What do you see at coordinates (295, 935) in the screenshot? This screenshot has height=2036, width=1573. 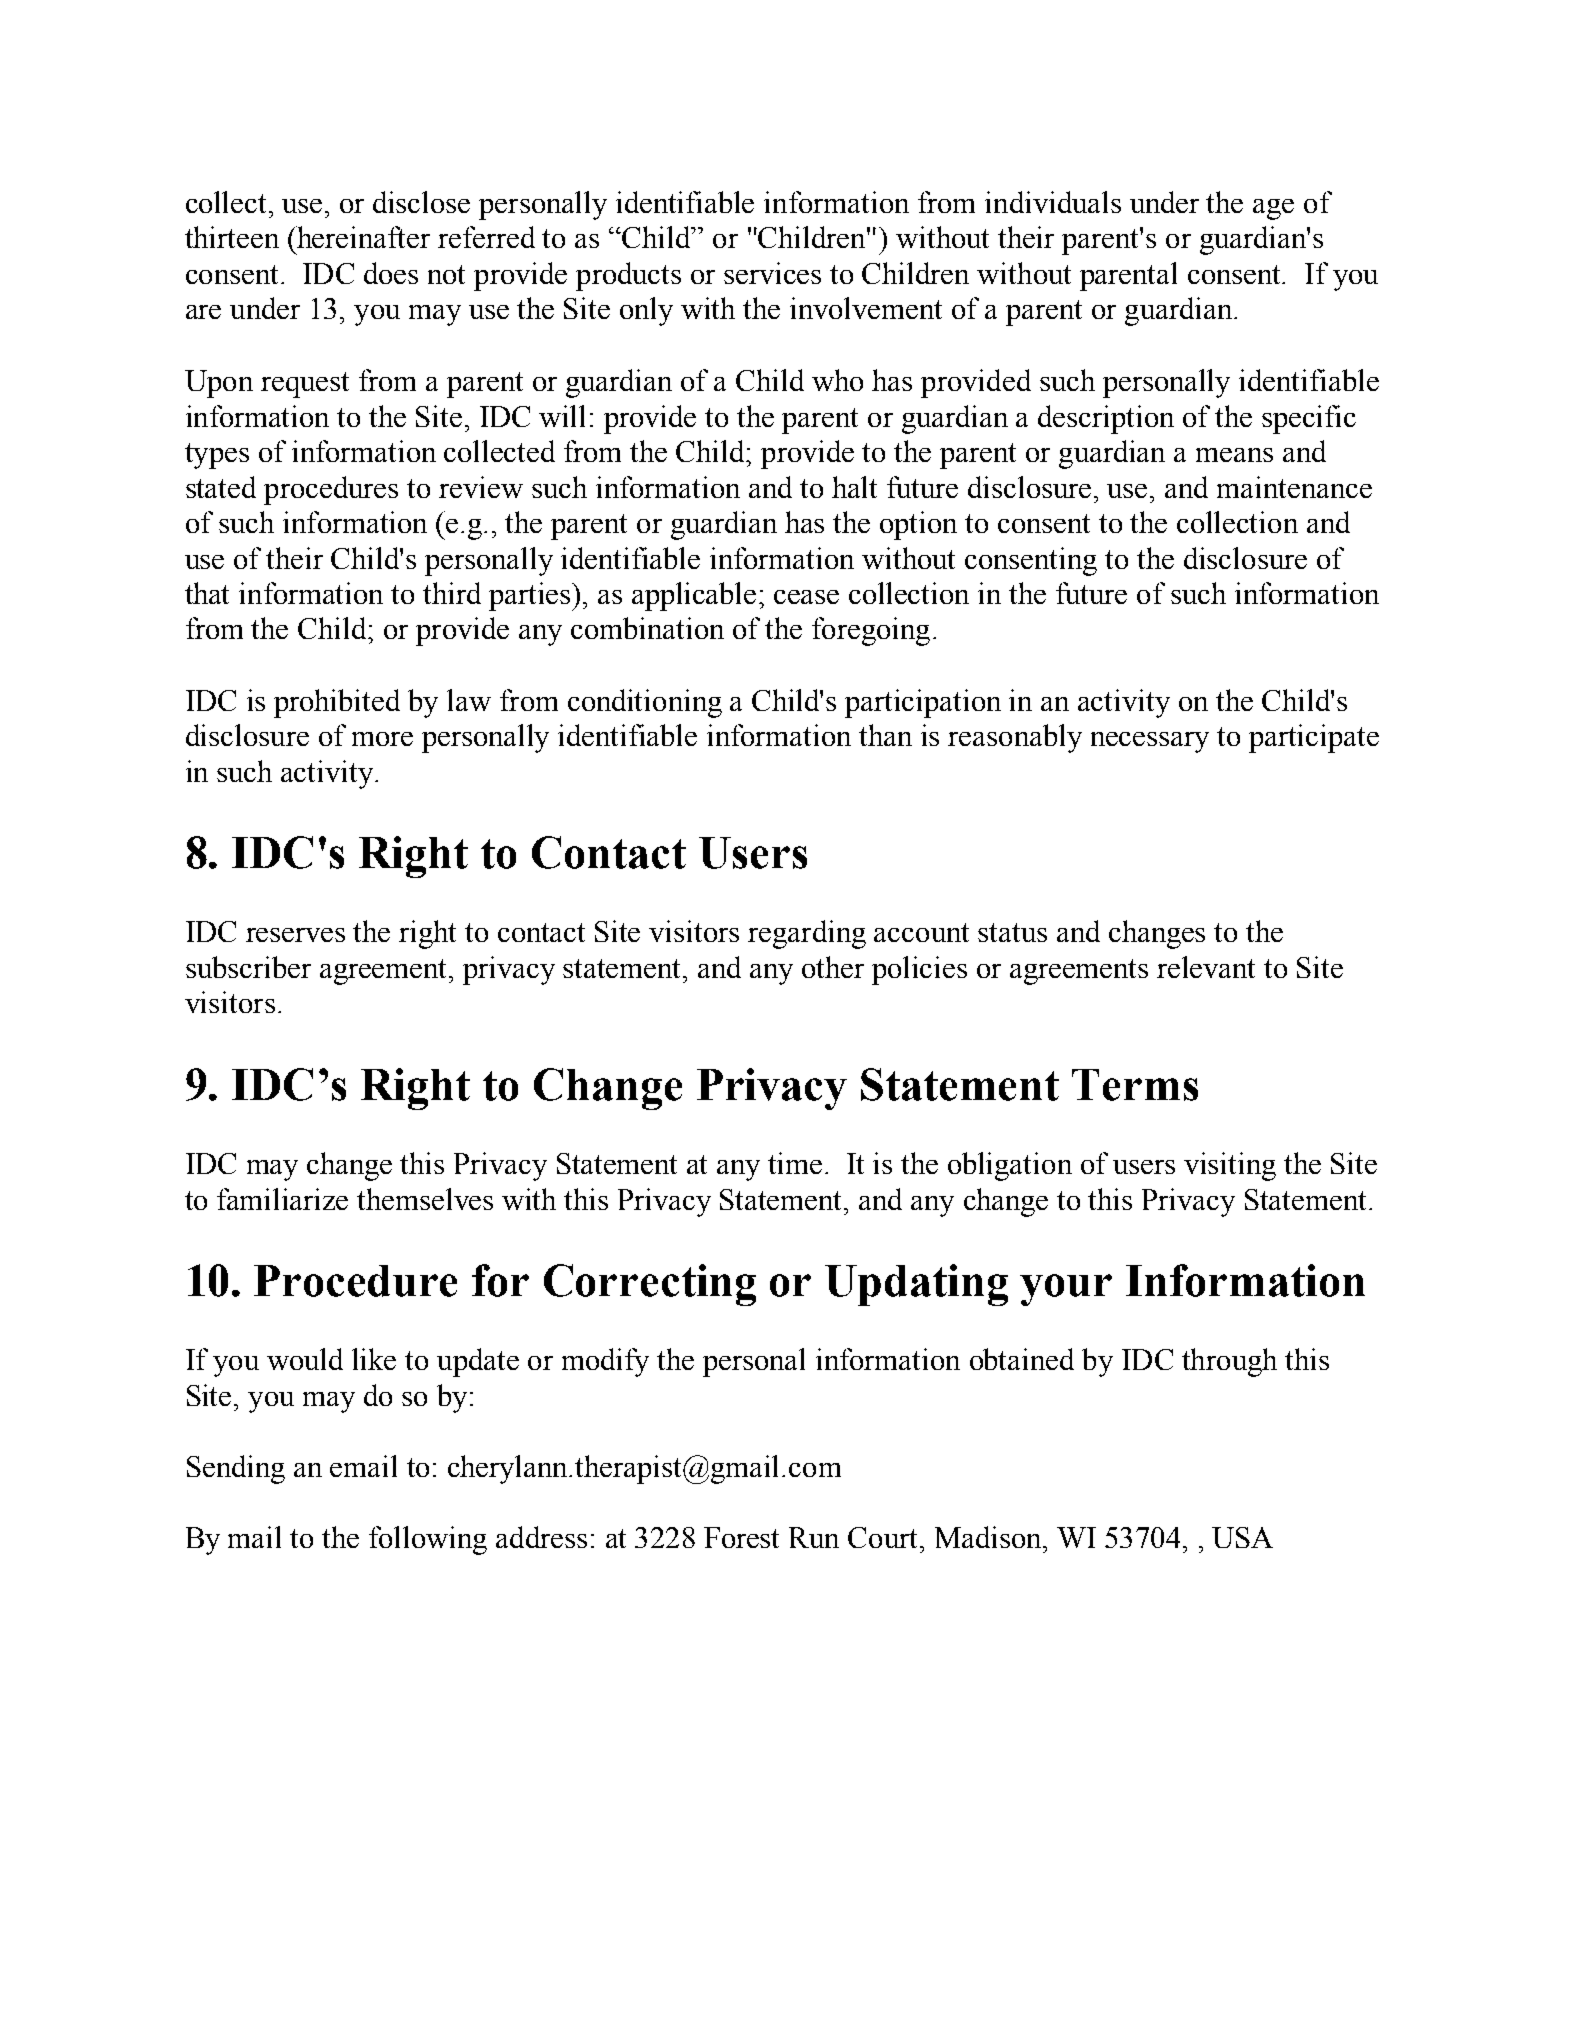 I see `reserves` at bounding box center [295, 935].
